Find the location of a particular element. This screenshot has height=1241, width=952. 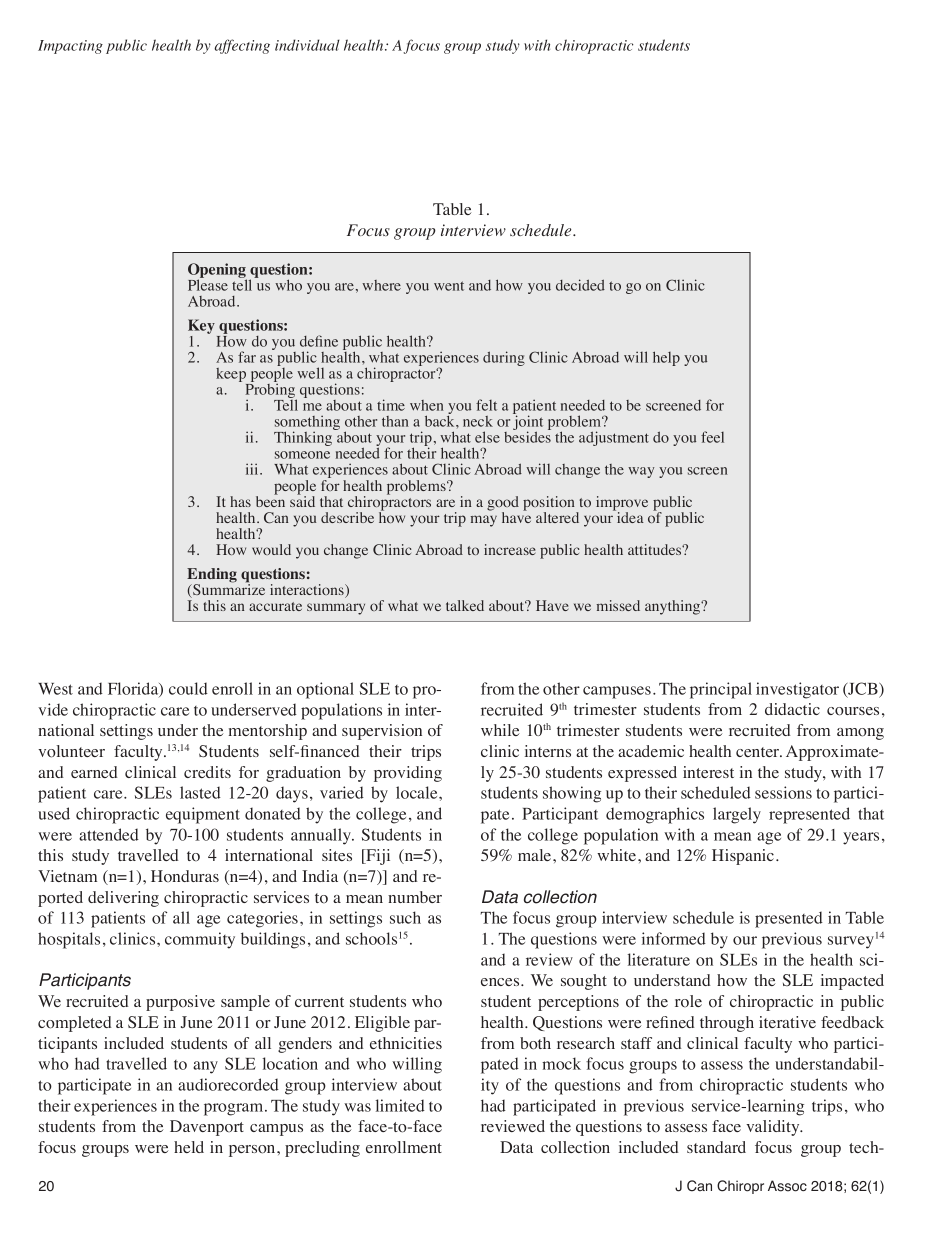

sessions is located at coordinates (783, 792).
